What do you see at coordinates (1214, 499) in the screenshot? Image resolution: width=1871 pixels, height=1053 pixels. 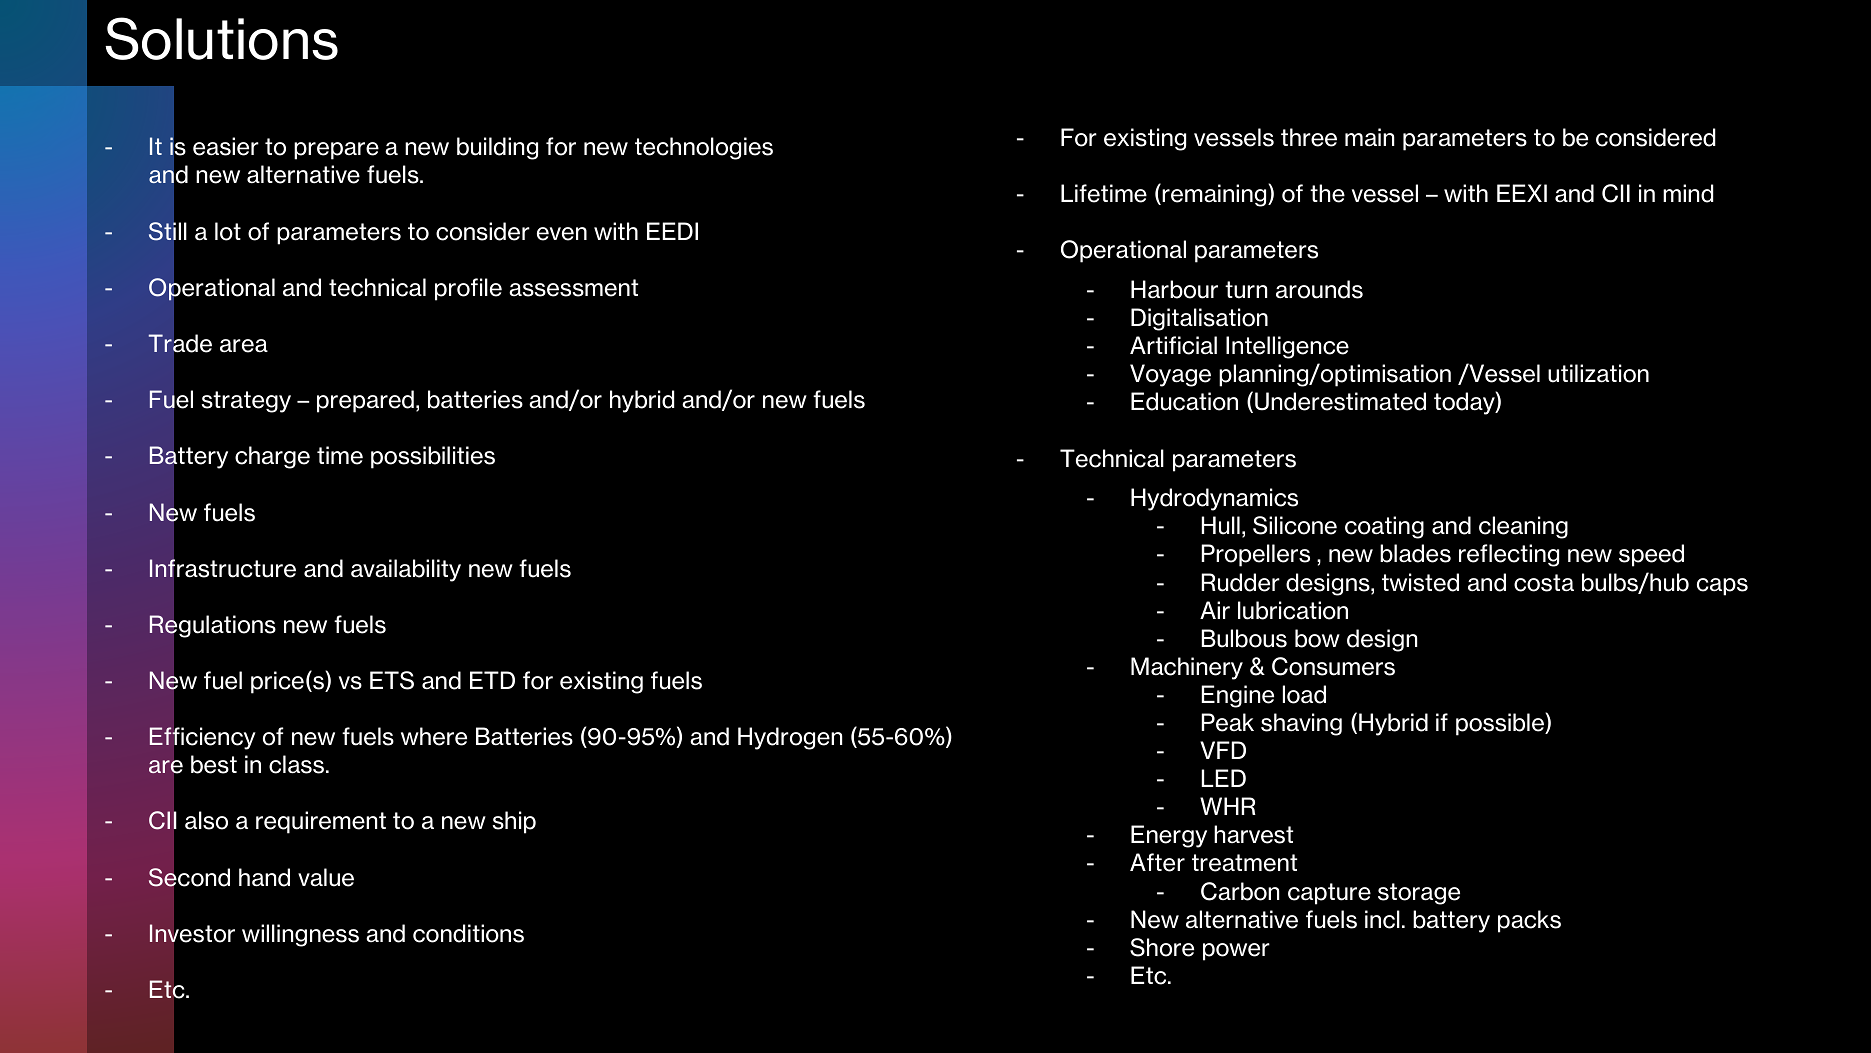 I see `Hydrodynamics` at bounding box center [1214, 499].
